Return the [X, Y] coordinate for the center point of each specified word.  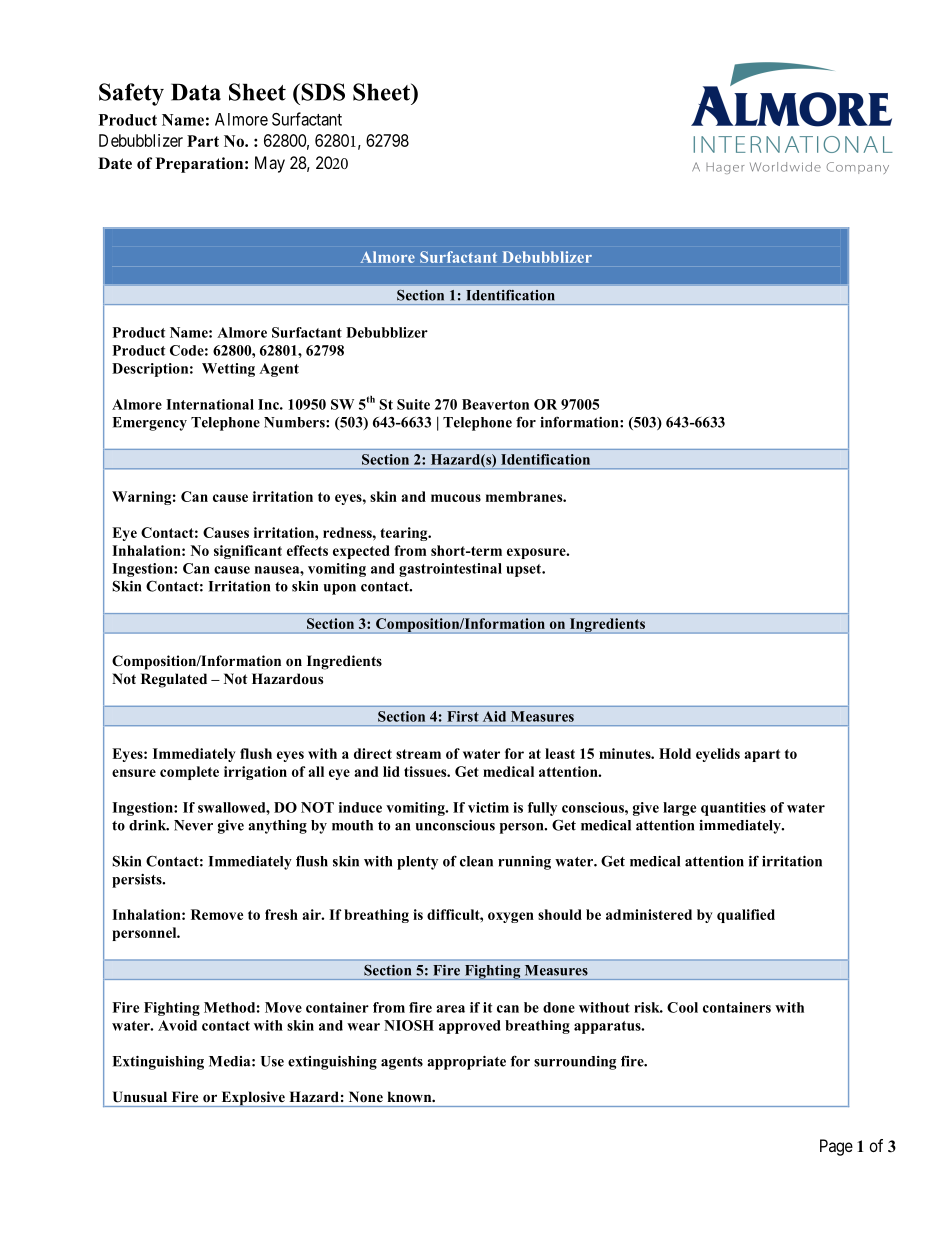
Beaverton [495, 404]
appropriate [467, 1062]
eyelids [718, 755]
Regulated [174, 680]
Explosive [253, 1099]
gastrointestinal [450, 570]
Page [836, 1147]
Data [196, 92]
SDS [322, 92]
